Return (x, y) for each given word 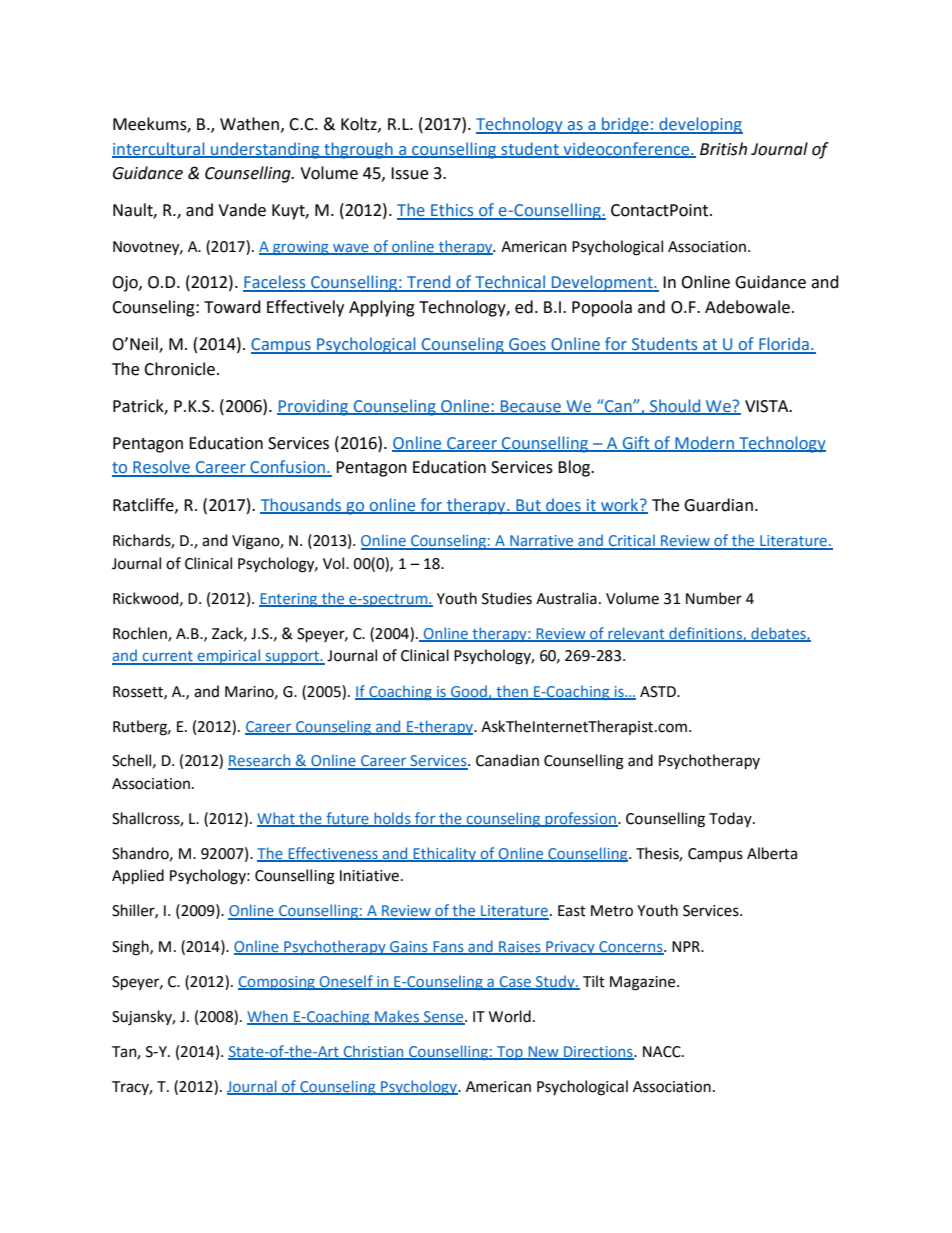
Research (260, 761)
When (268, 1017)
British (723, 149)
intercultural (159, 149)
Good (469, 692)
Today (731, 819)
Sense (444, 1017)
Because (531, 407)
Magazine (644, 983)
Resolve (161, 468)
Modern (704, 444)
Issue (409, 173)
